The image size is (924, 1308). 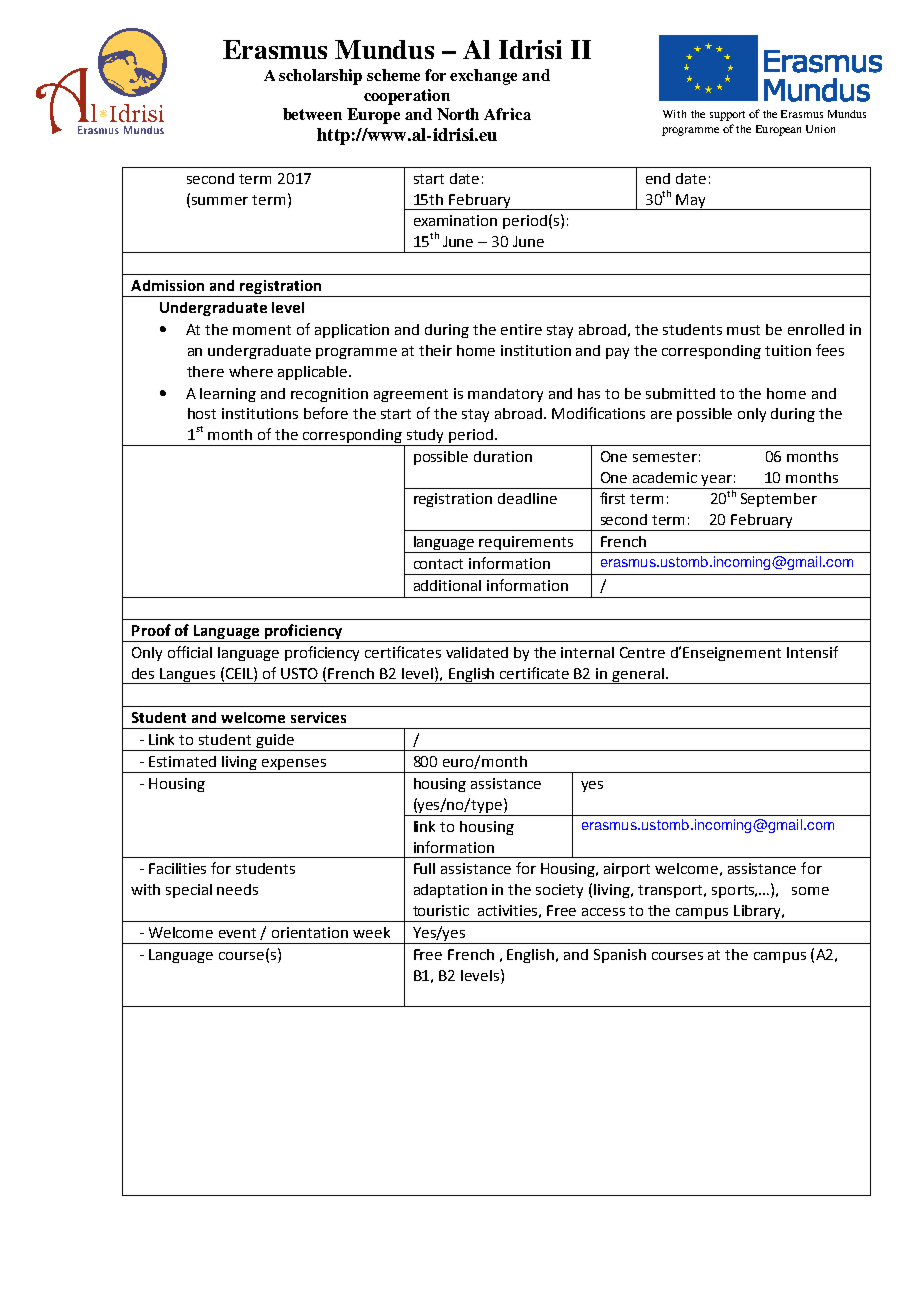 I want to click on between, so click(x=312, y=114).
